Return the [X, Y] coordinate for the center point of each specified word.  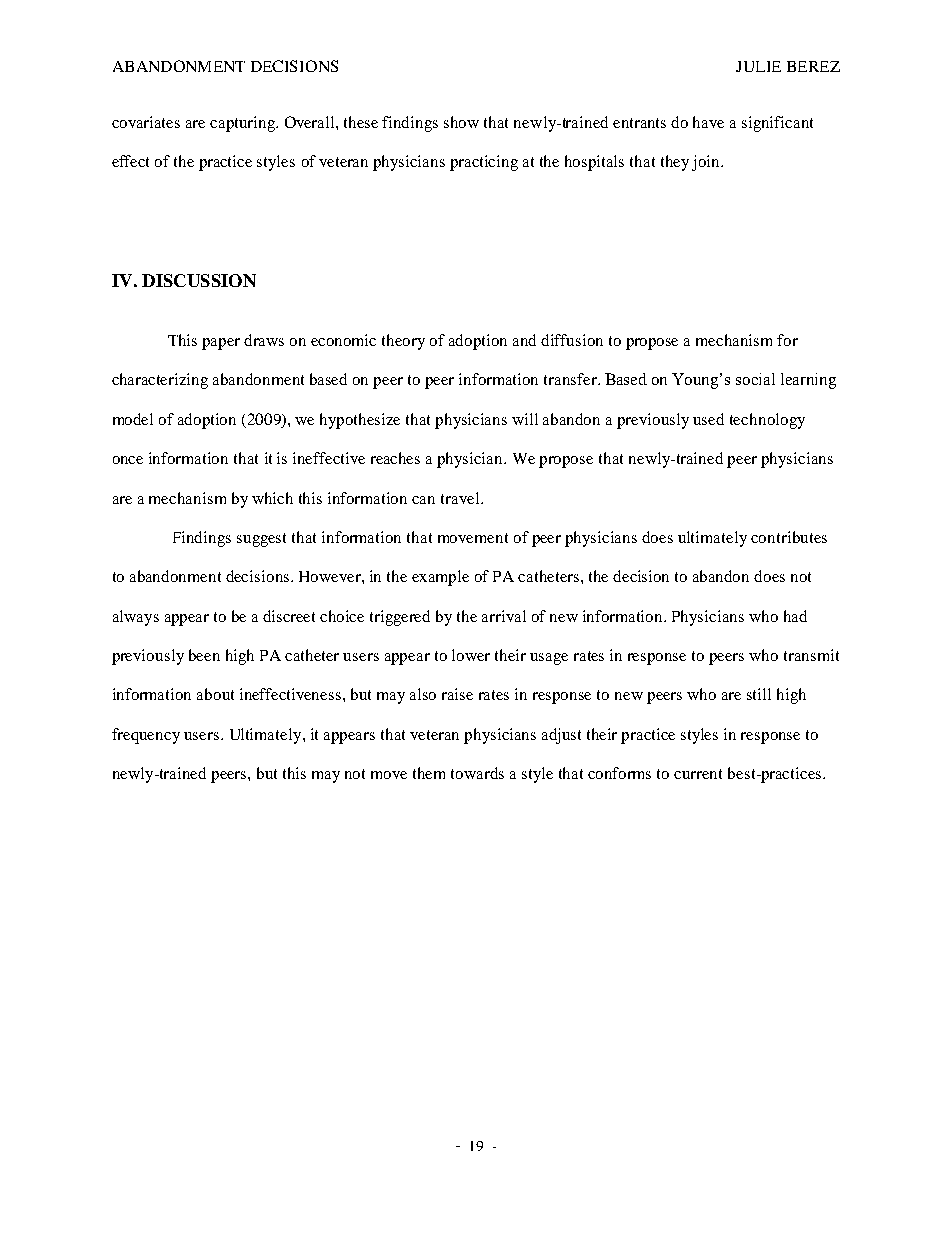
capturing [244, 124]
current [698, 774]
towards [477, 773]
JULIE [758, 66]
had [795, 616]
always [136, 618]
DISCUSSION [199, 280]
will [525, 419]
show [461, 122]
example [440, 578]
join [707, 163]
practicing [484, 163]
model [133, 419]
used [708, 419]
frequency [146, 736]
